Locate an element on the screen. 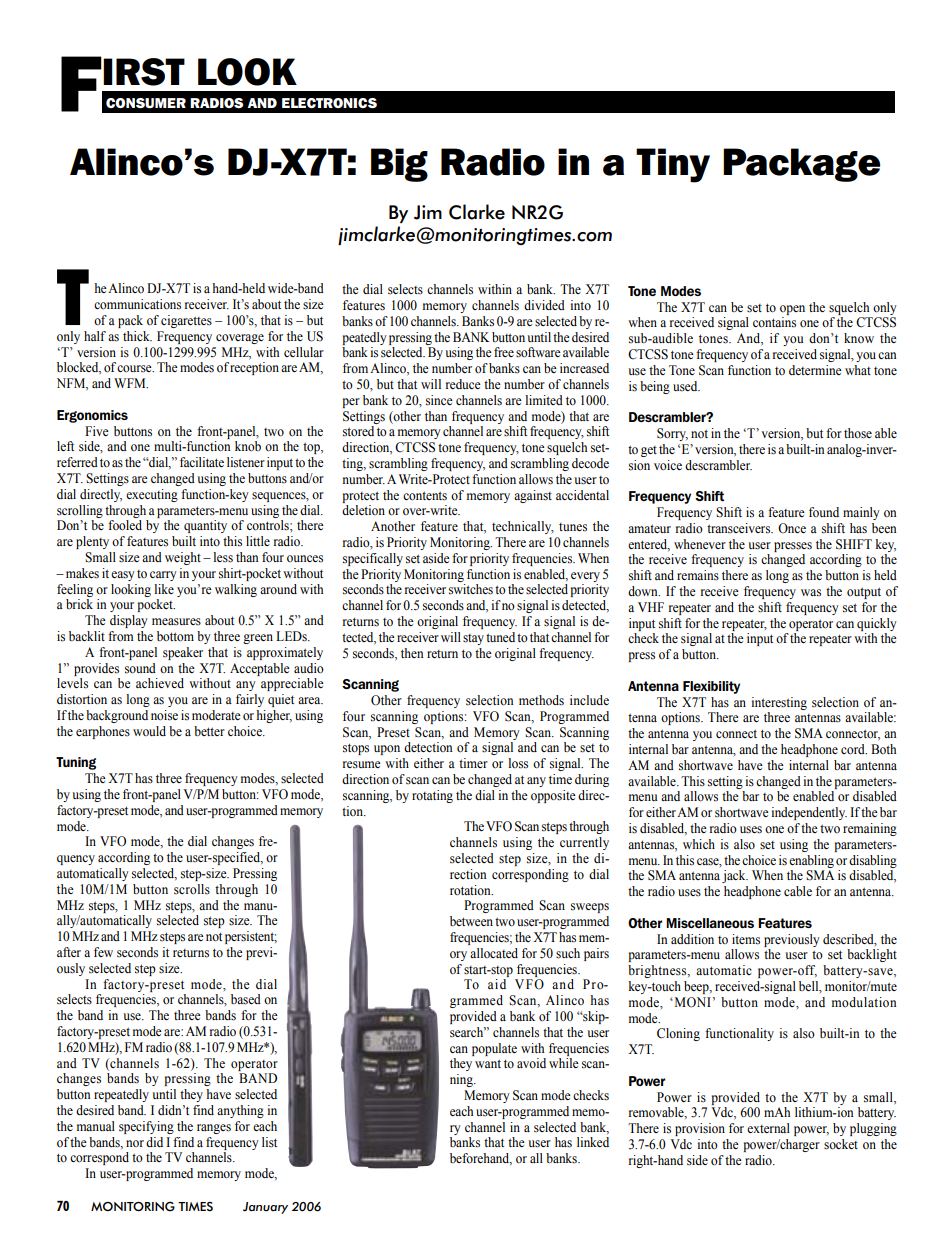 The width and height of the screenshot is (952, 1237). CONSUMER is located at coordinates (146, 103).
